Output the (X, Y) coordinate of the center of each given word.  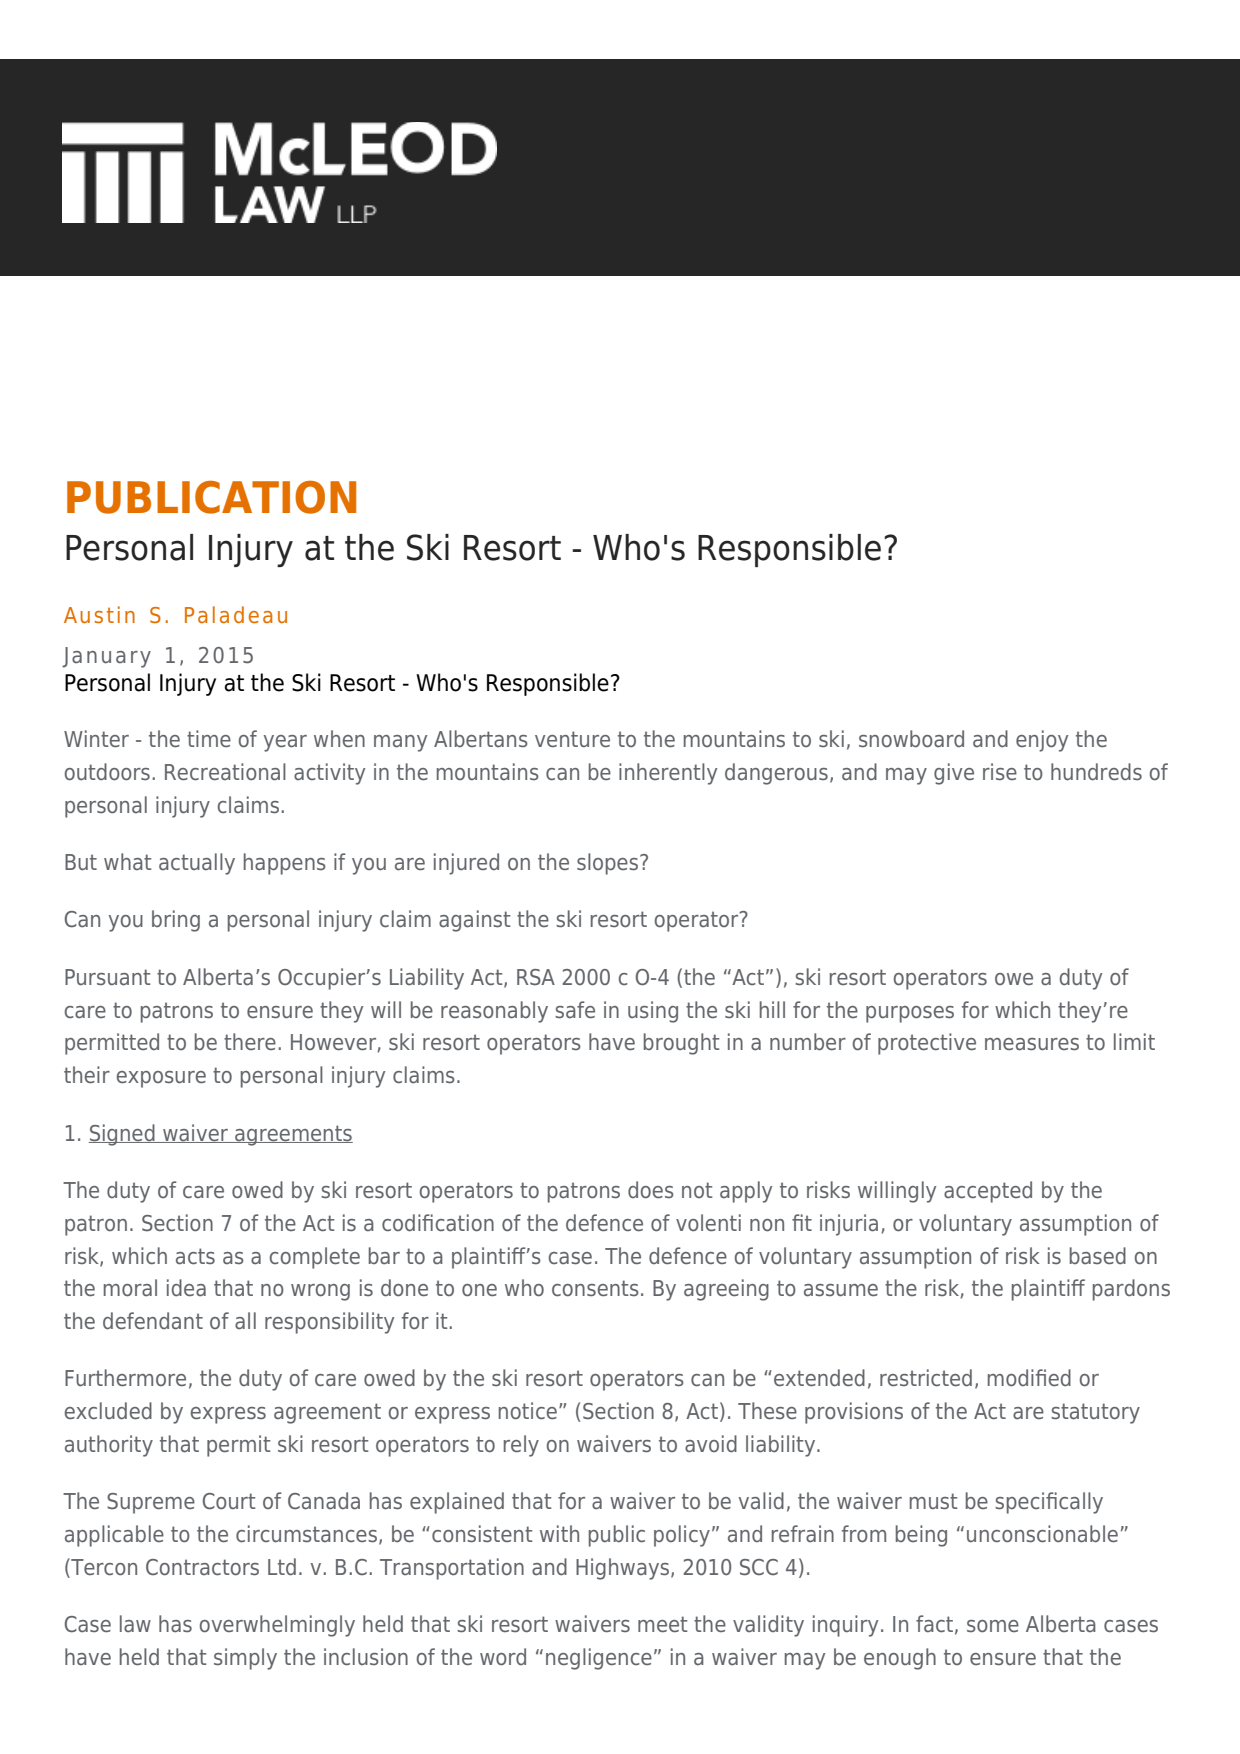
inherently (668, 774)
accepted (988, 1192)
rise (1000, 771)
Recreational (225, 772)
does (651, 1189)
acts (195, 1256)
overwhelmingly (277, 1626)
